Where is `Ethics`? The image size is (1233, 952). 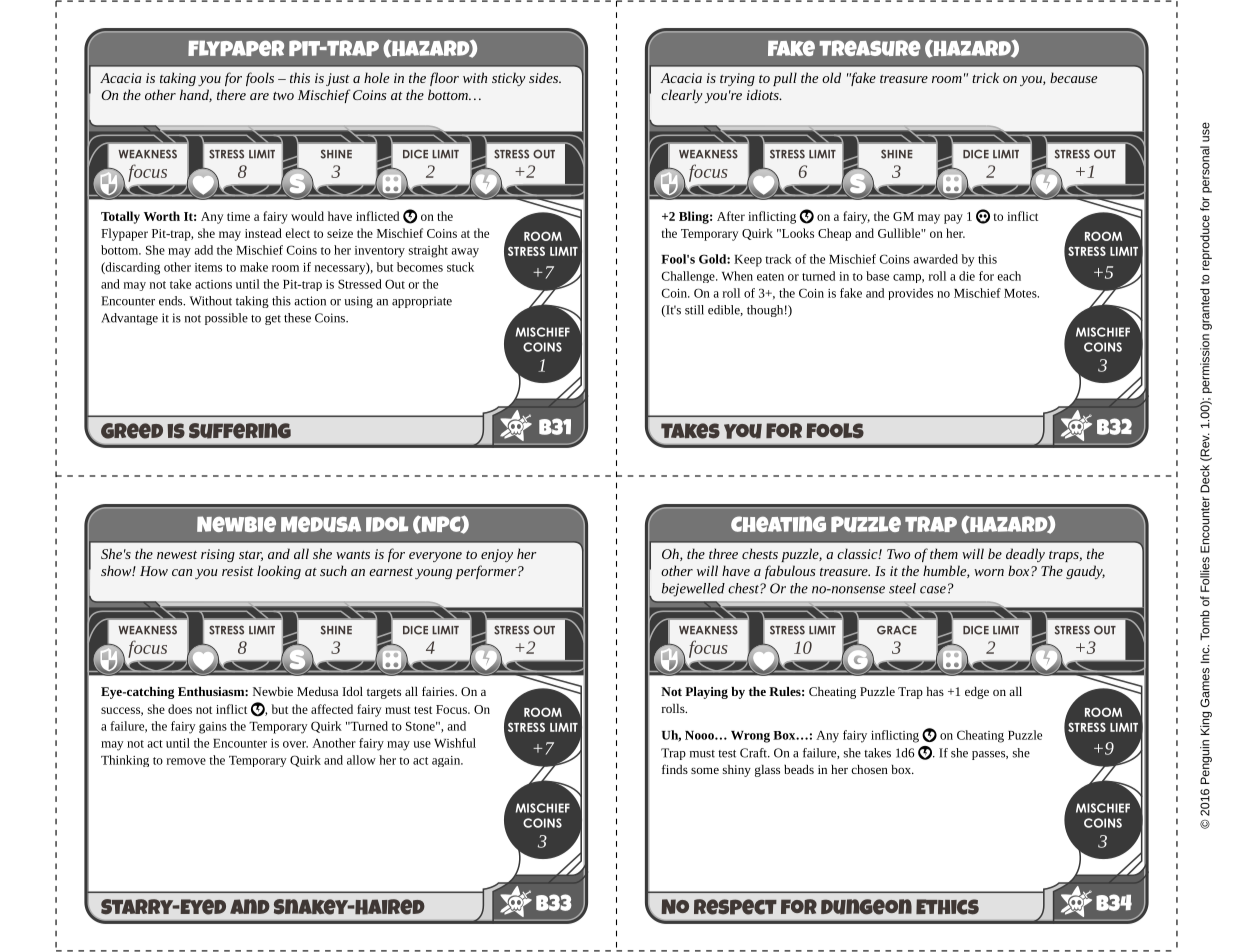
Ethics is located at coordinates (947, 907).
